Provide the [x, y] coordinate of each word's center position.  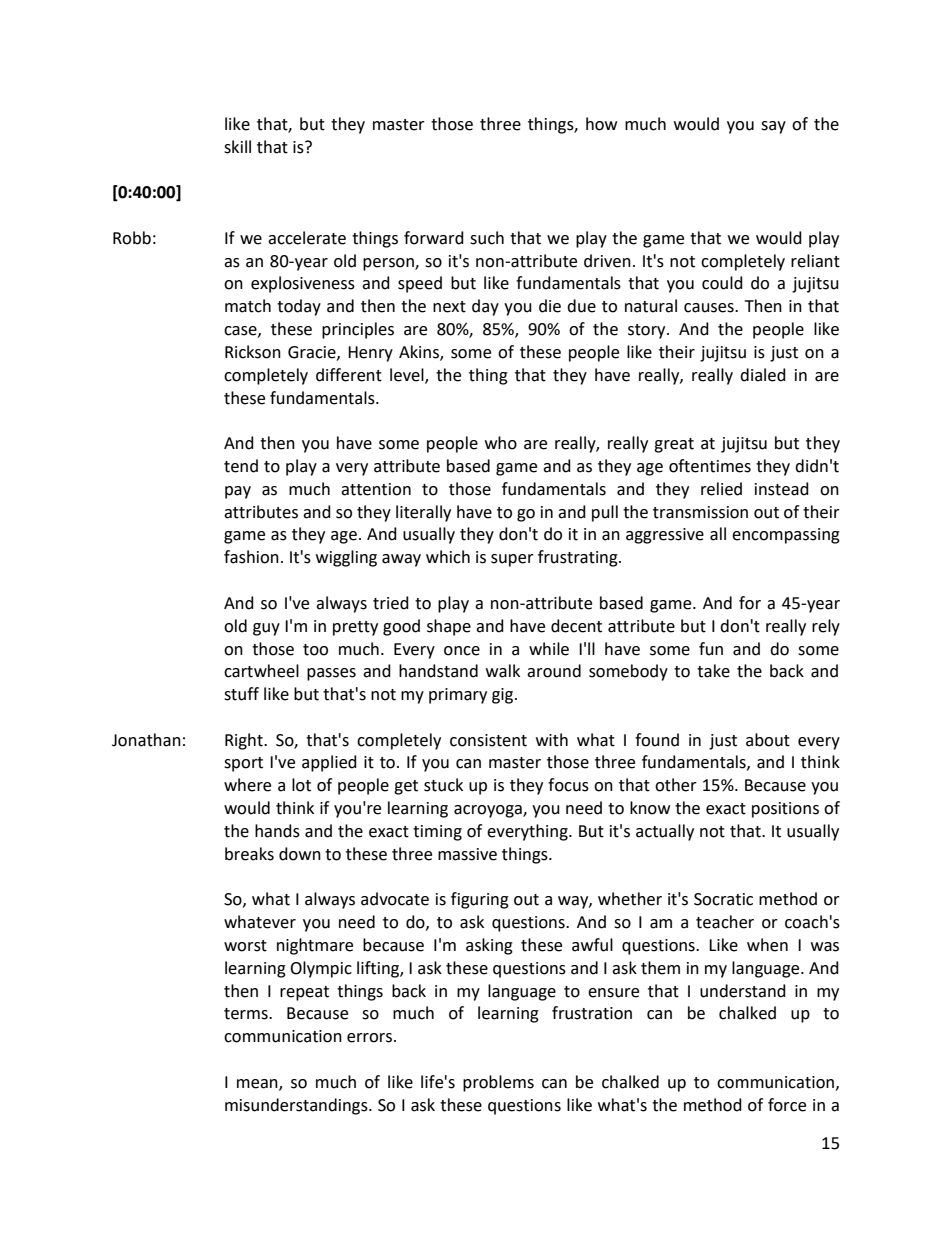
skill [237, 147]
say [773, 127]
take [713, 671]
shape [449, 627]
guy [266, 629]
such [487, 238]
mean [258, 1084]
